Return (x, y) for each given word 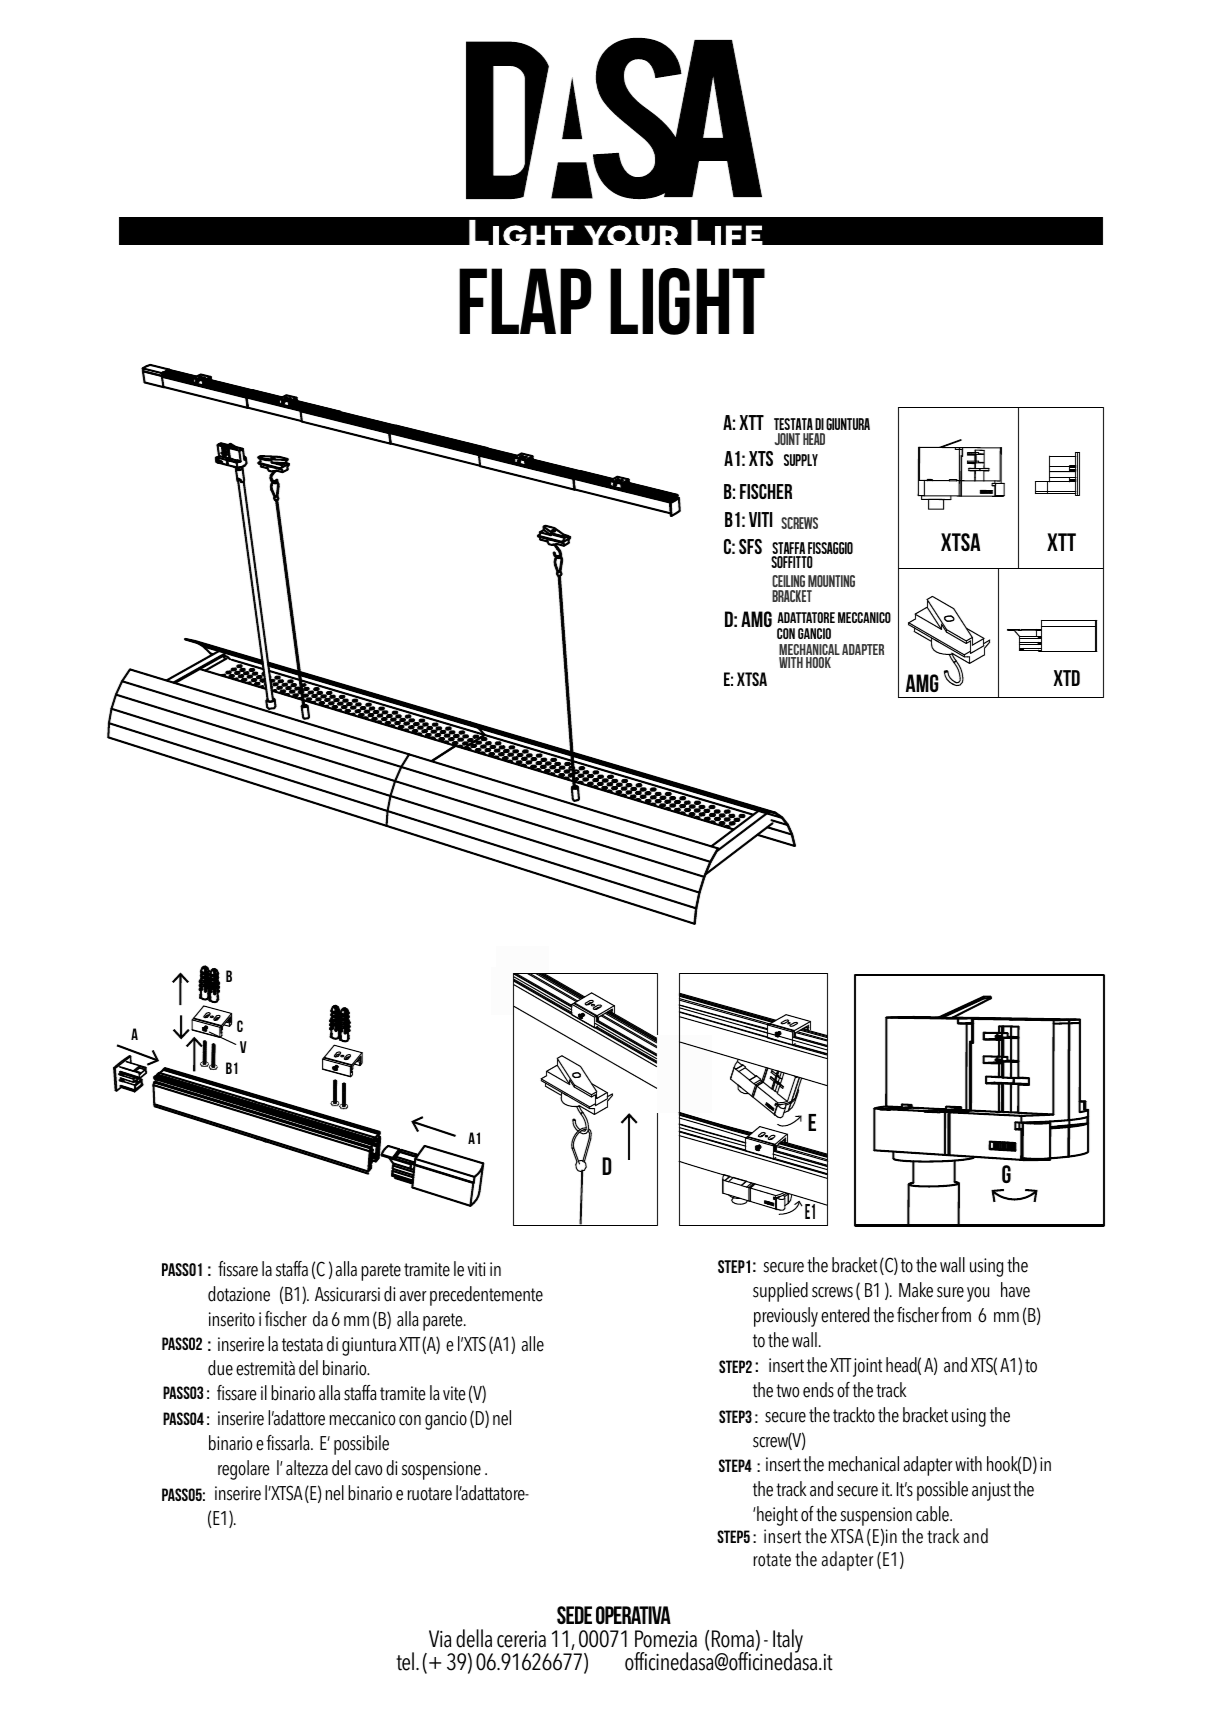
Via (440, 1639)
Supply (801, 460)
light (687, 301)
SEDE (574, 1615)
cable (933, 1514)
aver (413, 1296)
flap (525, 301)
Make (916, 1290)
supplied (780, 1292)
